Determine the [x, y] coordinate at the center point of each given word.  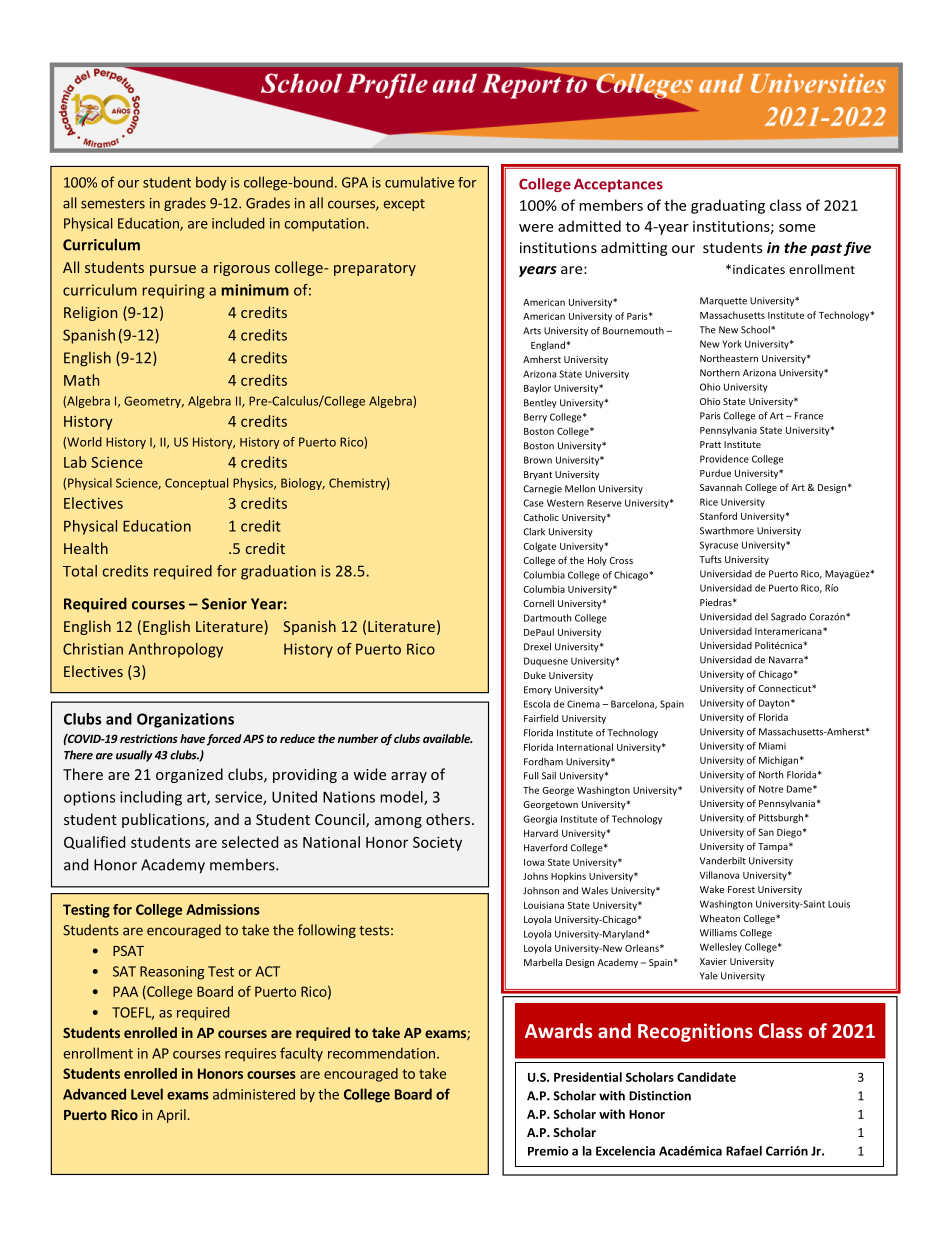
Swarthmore [727, 531]
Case [534, 503]
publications [164, 820]
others [448, 819]
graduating [728, 206]
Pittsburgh [781, 818]
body [211, 183]
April [172, 1116]
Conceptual [196, 484]
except [404, 205]
